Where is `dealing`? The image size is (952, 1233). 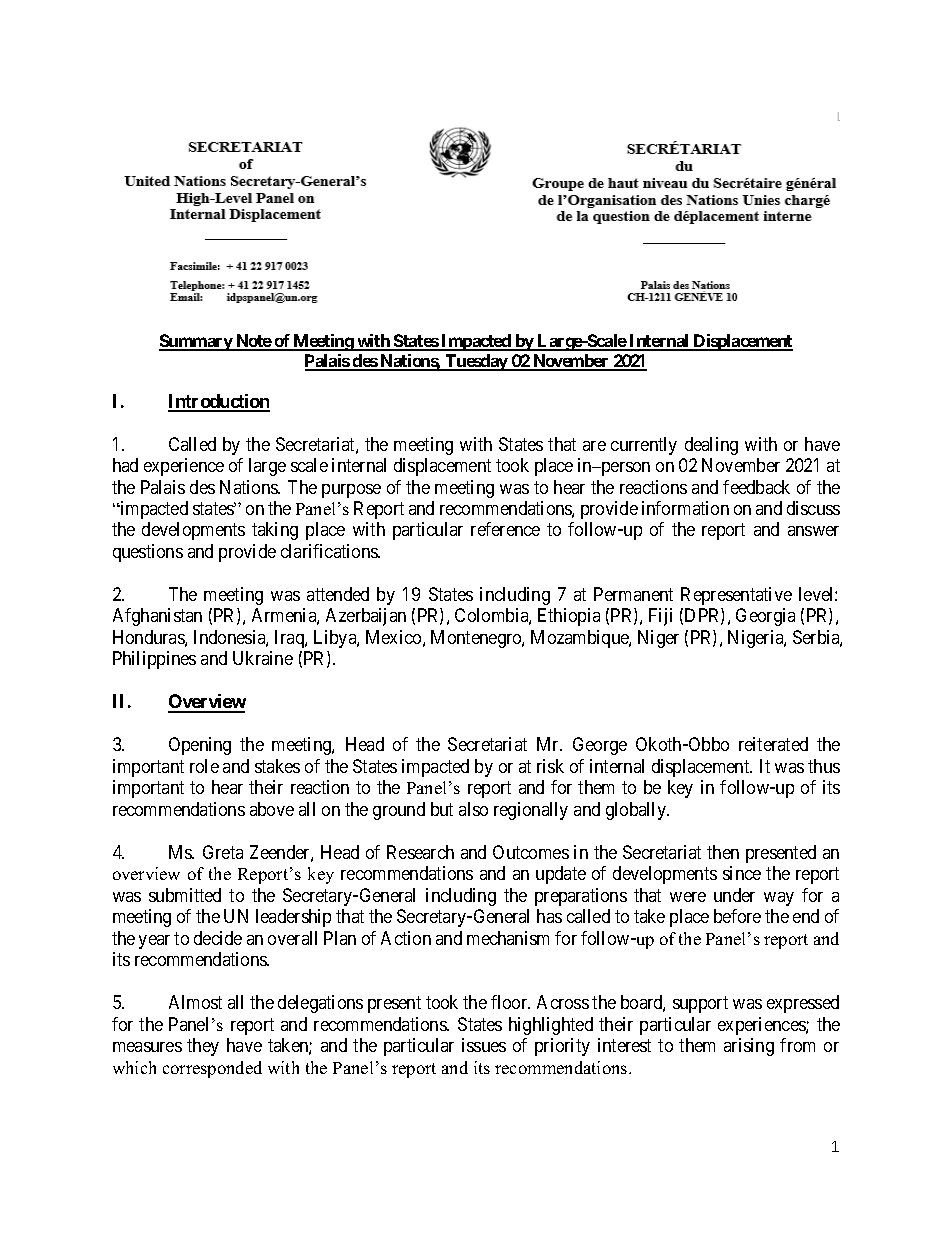 dealing is located at coordinates (711, 446).
